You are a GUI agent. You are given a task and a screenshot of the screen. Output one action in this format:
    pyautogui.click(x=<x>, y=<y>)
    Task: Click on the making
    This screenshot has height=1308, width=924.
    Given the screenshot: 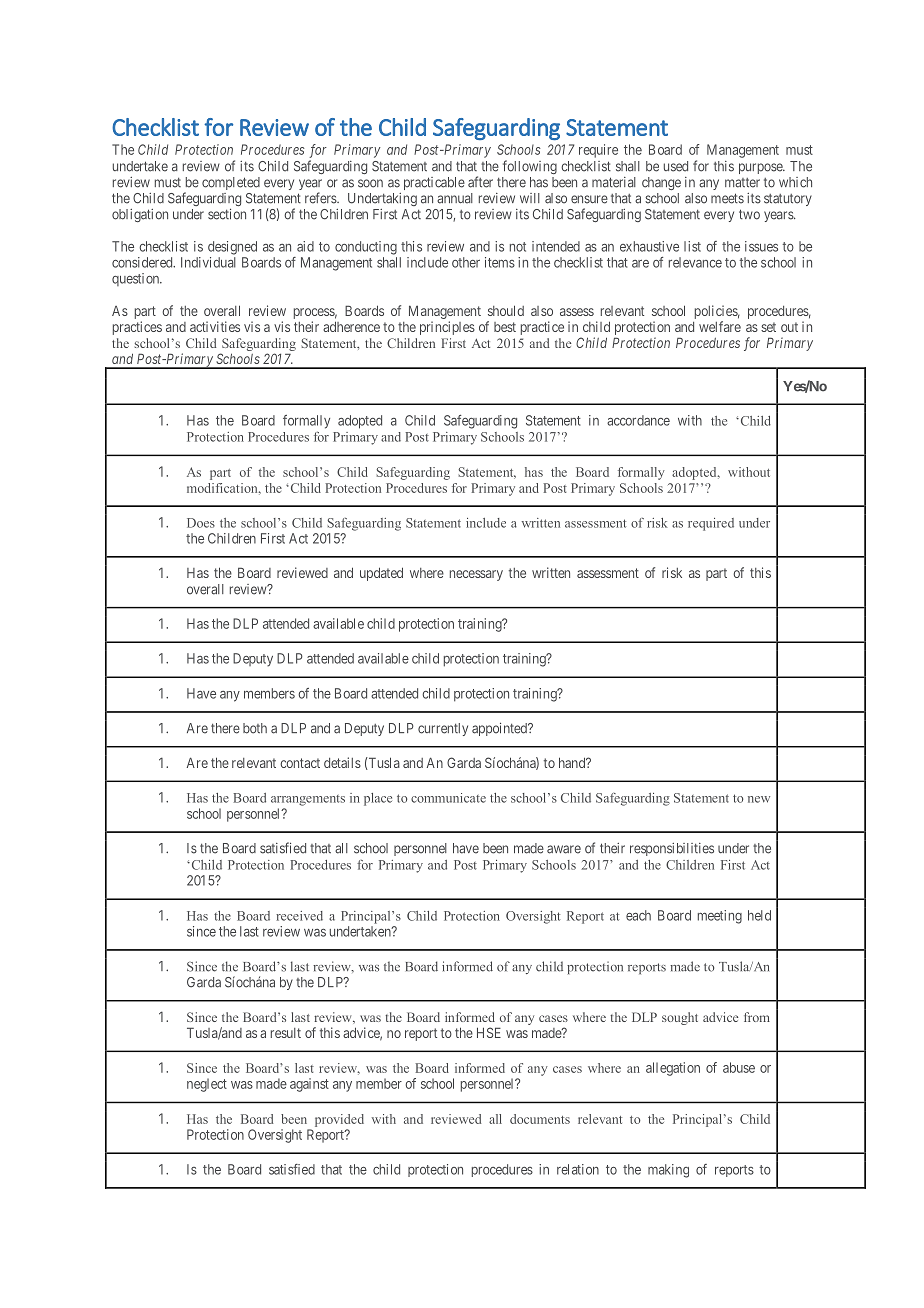 What is the action you would take?
    pyautogui.click(x=668, y=1171)
